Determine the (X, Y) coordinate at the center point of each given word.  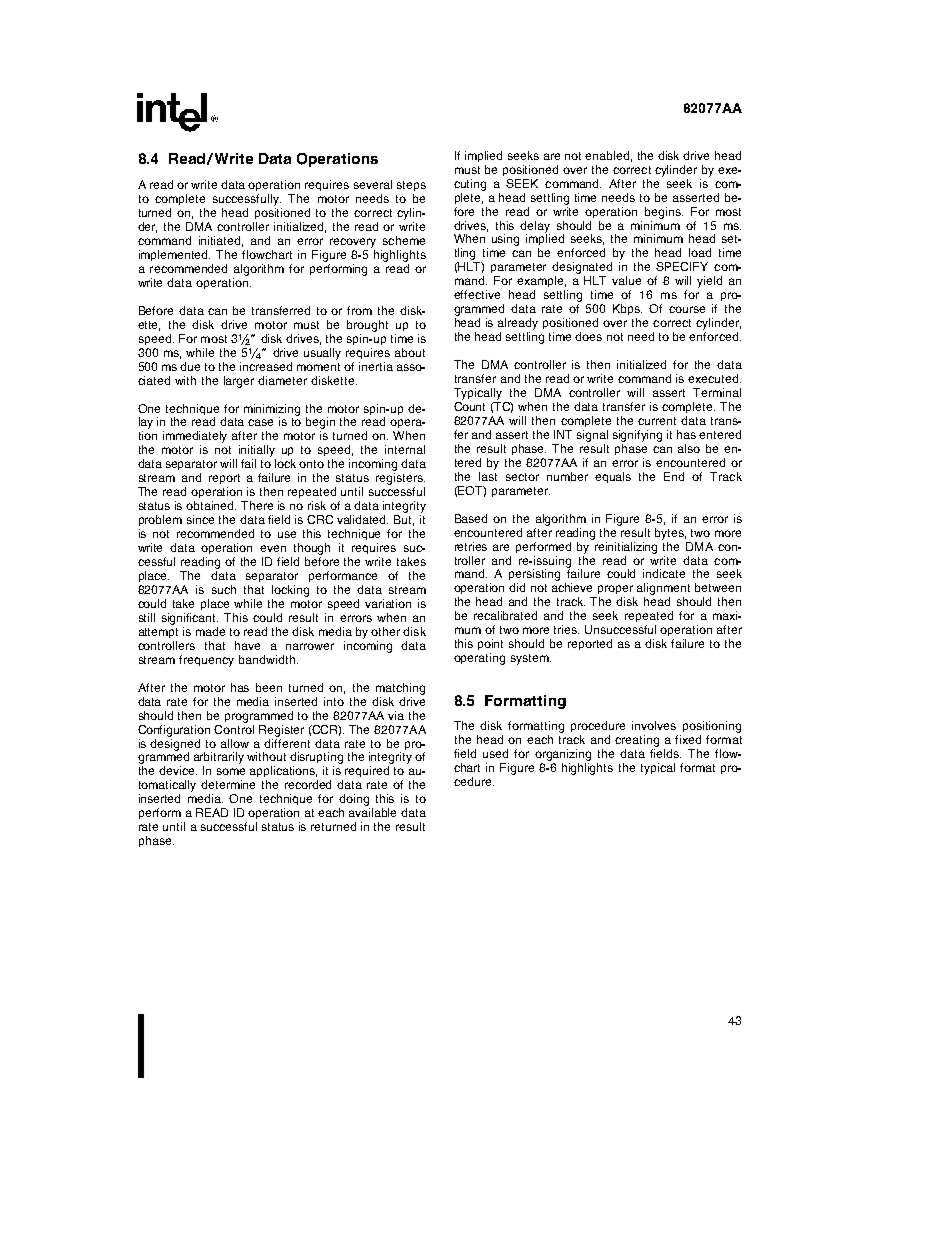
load (700, 252)
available (372, 812)
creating (637, 742)
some (231, 771)
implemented (174, 255)
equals (613, 477)
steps (411, 186)
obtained (211, 505)
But (404, 520)
